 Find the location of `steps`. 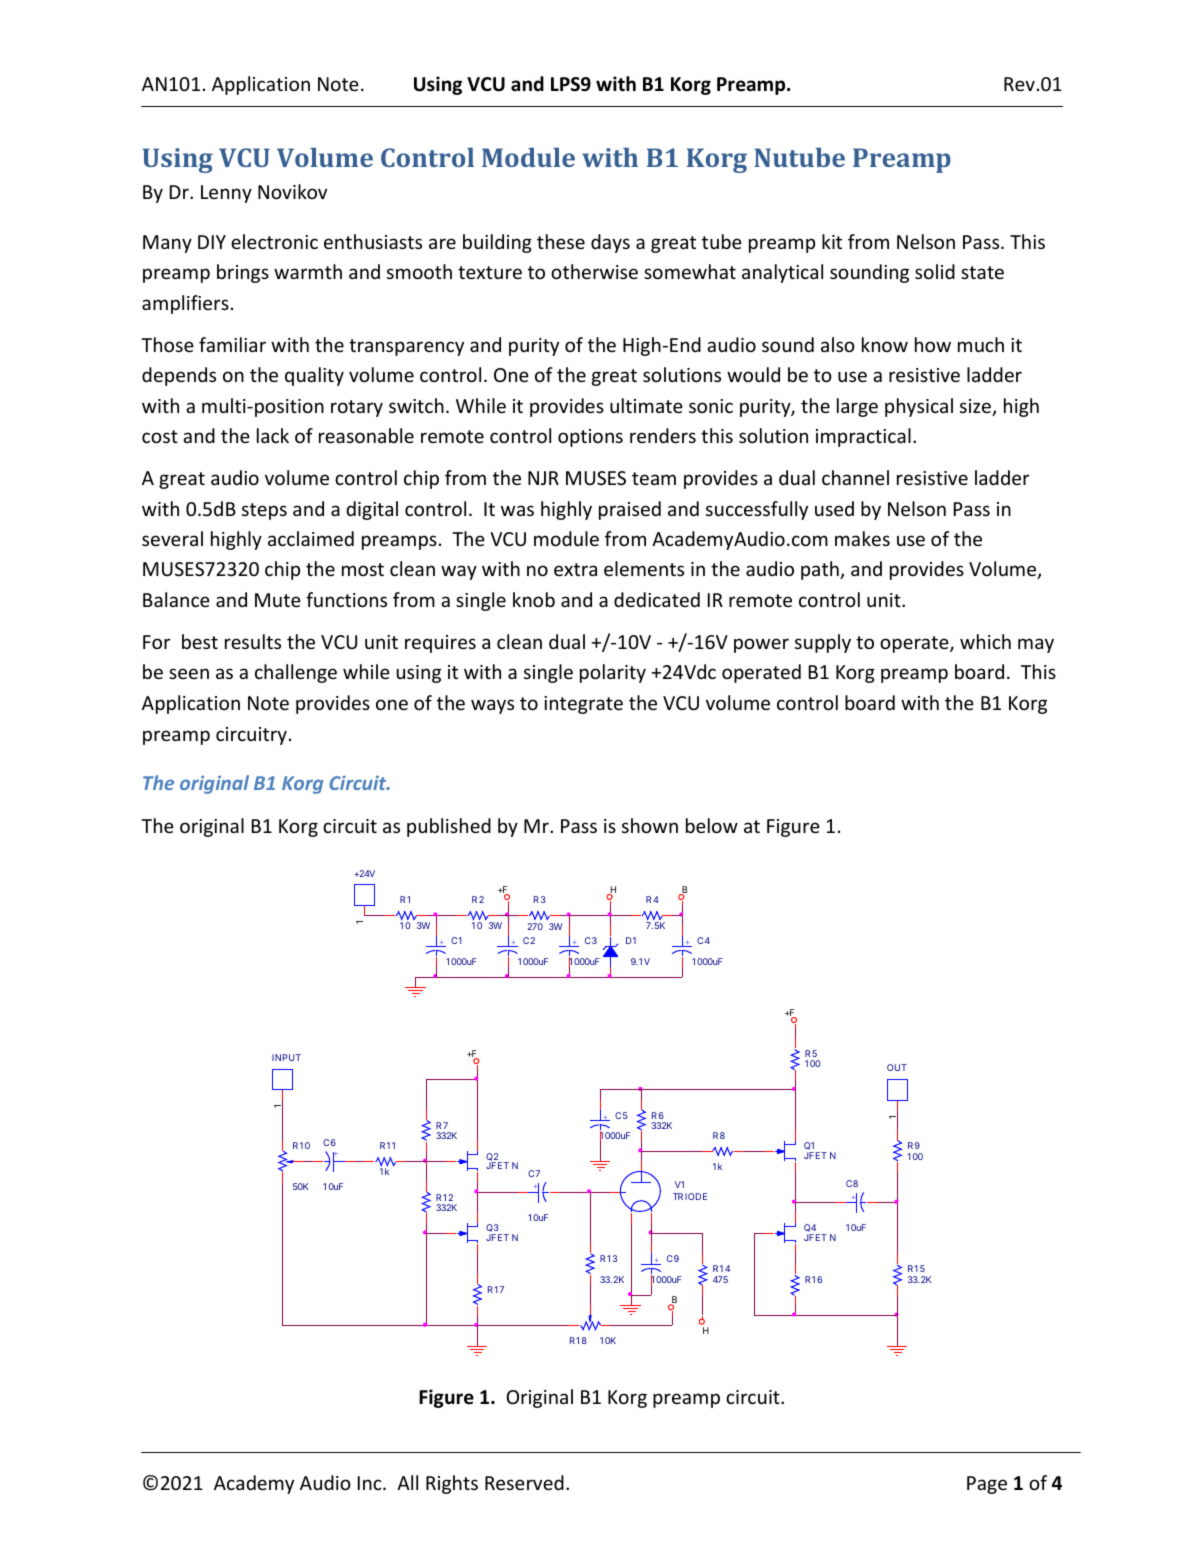

steps is located at coordinates (264, 511).
